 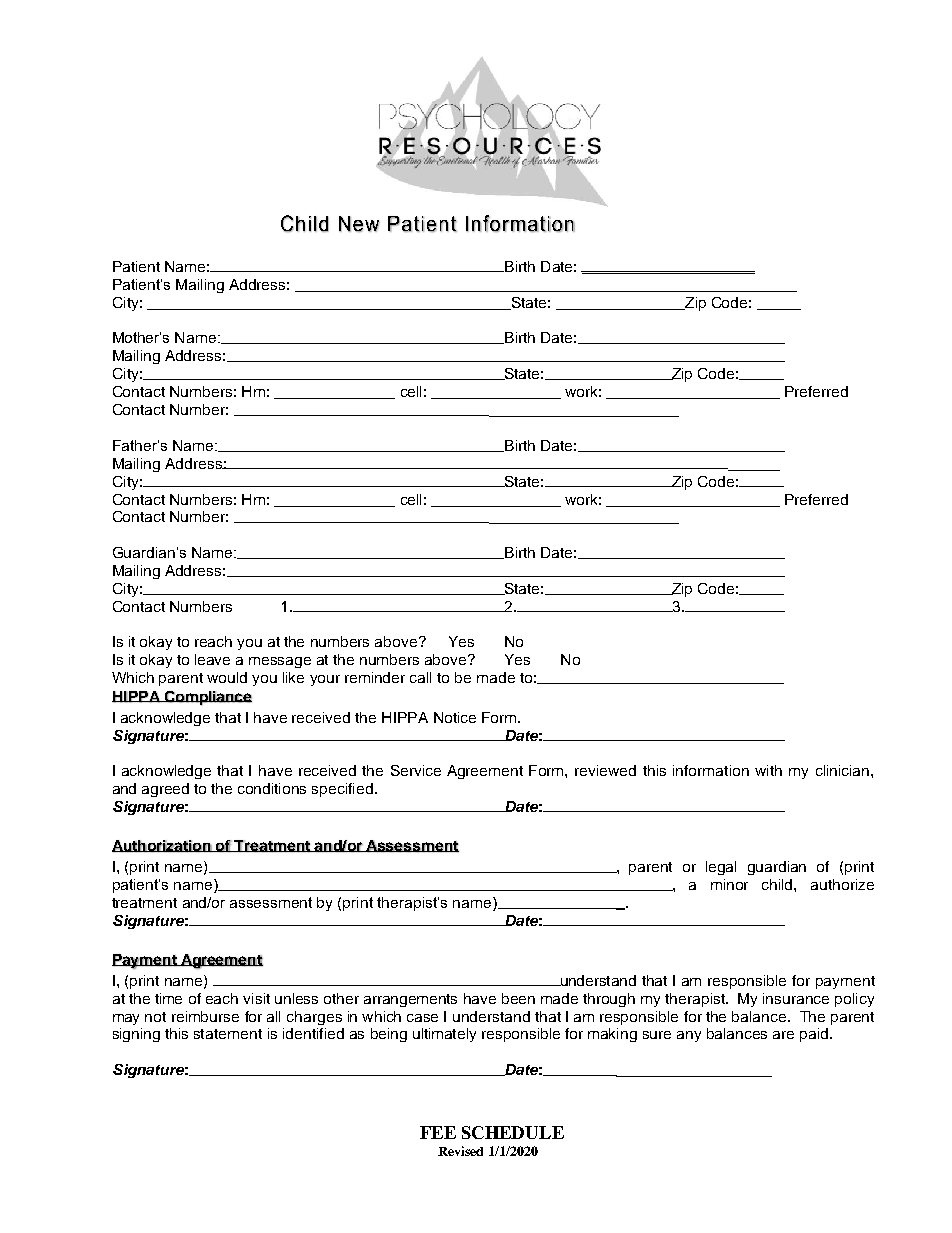 What do you see at coordinates (513, 1132) in the document?
I see `SCHEDULE` at bounding box center [513, 1132].
